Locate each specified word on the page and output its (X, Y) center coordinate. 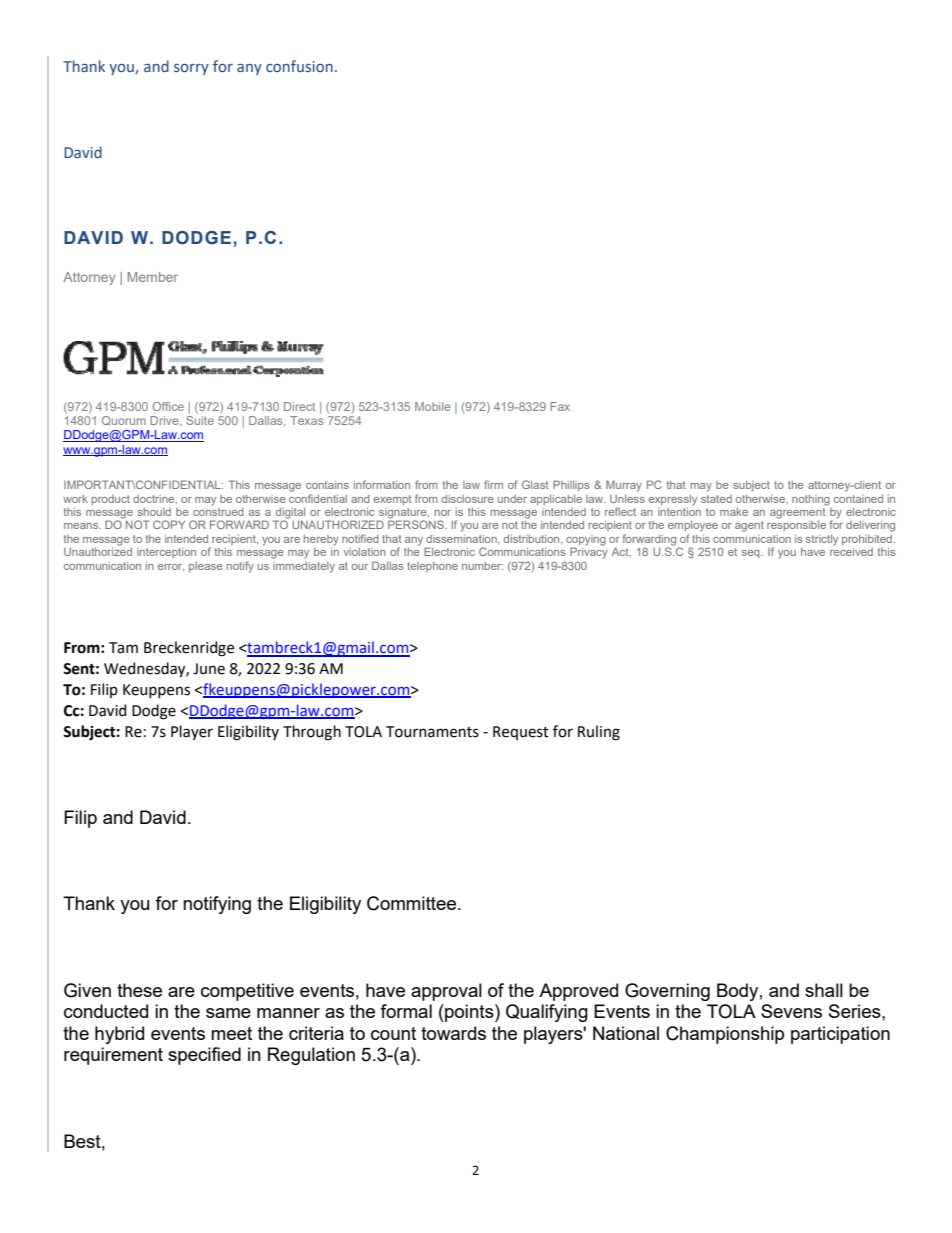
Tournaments (432, 732)
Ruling (599, 733)
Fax (560, 406)
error (171, 567)
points (469, 1013)
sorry (191, 69)
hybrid (119, 1035)
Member (153, 277)
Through (312, 733)
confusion (299, 66)
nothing (811, 500)
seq (752, 554)
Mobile (432, 406)
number (482, 566)
